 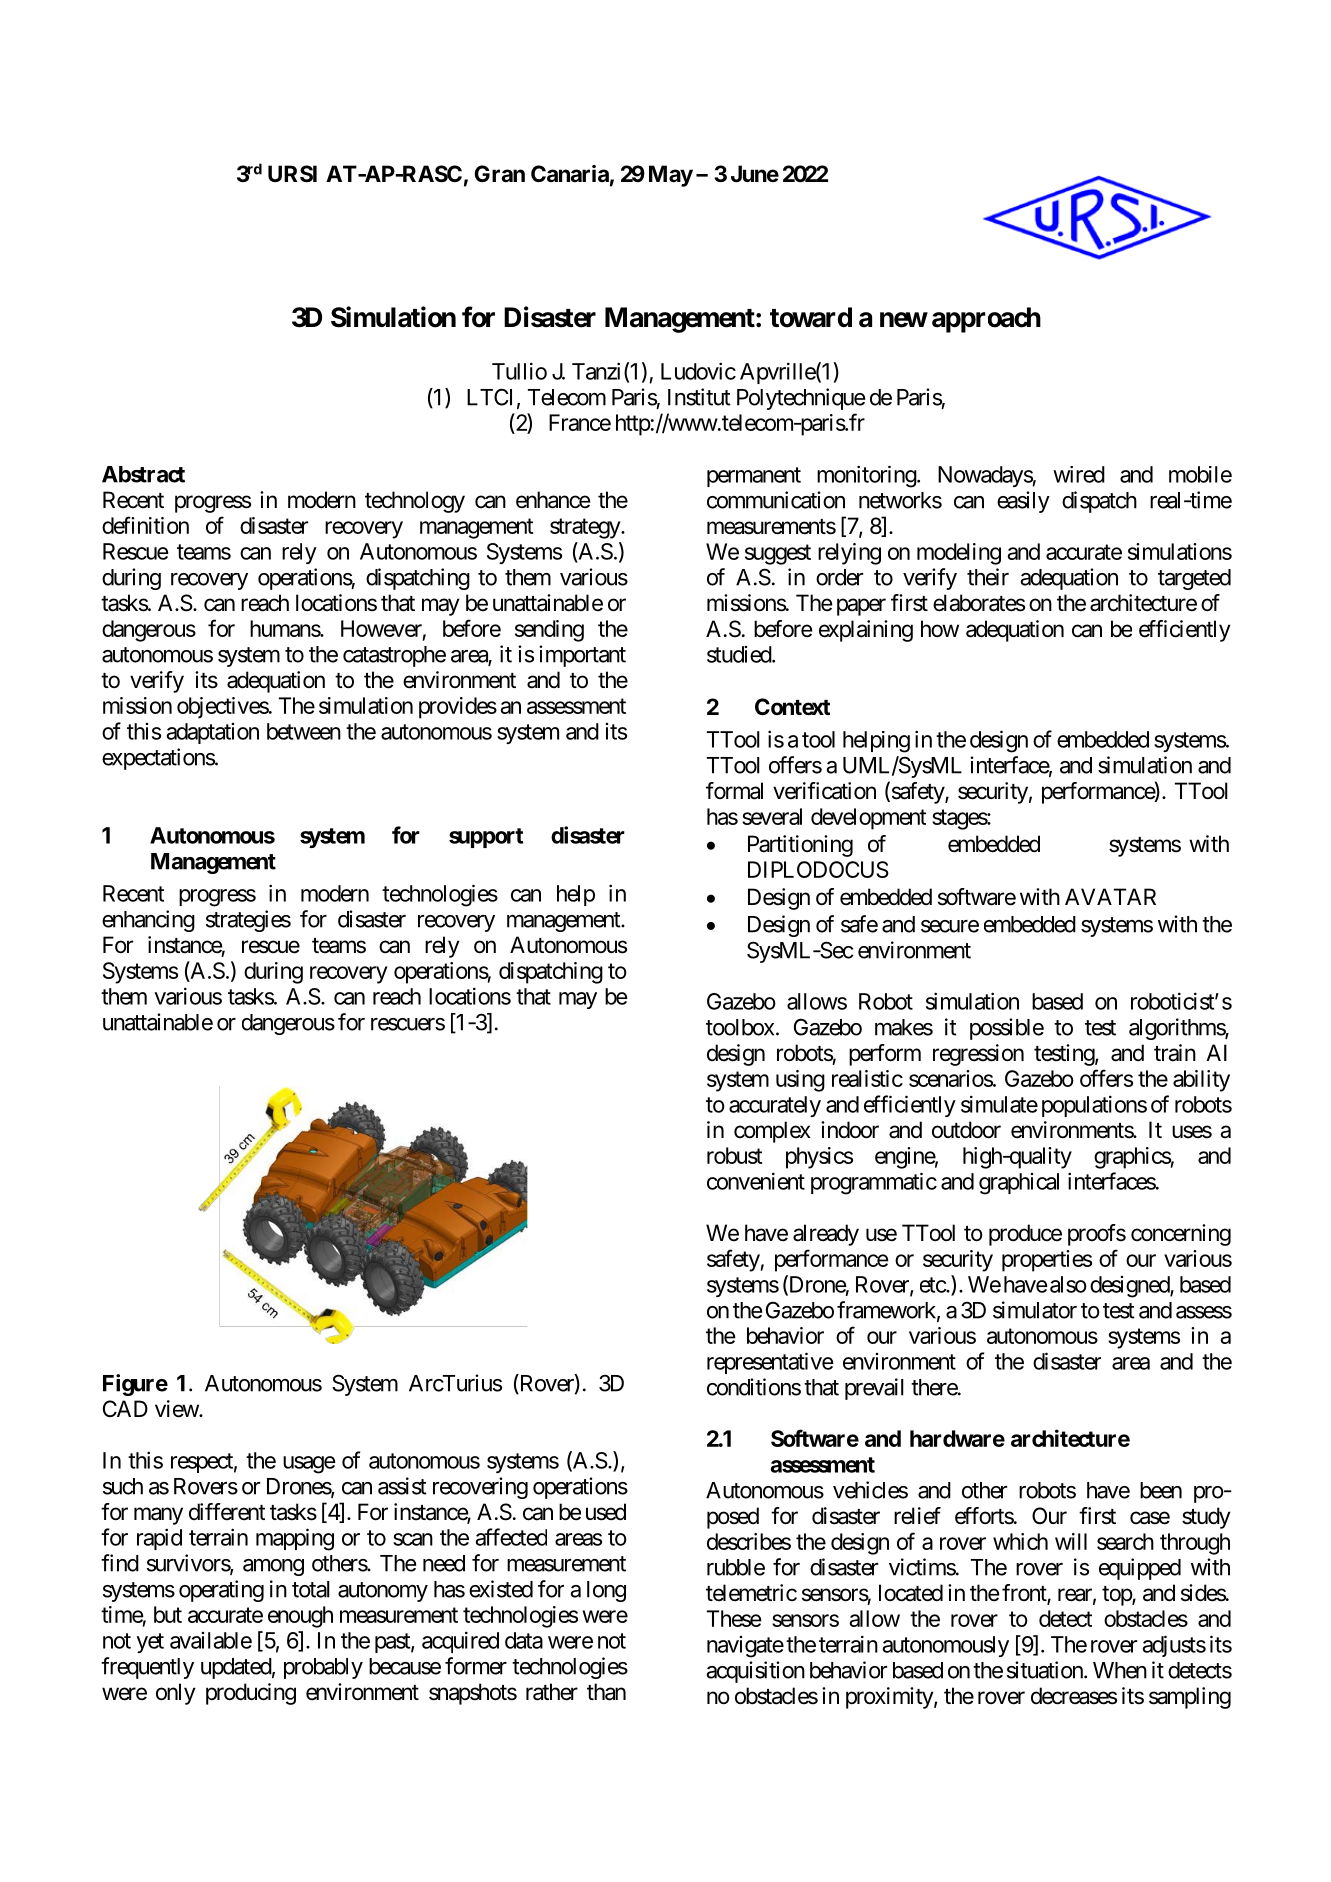 What do you see at coordinates (177, 1409) in the document?
I see `view` at bounding box center [177, 1409].
